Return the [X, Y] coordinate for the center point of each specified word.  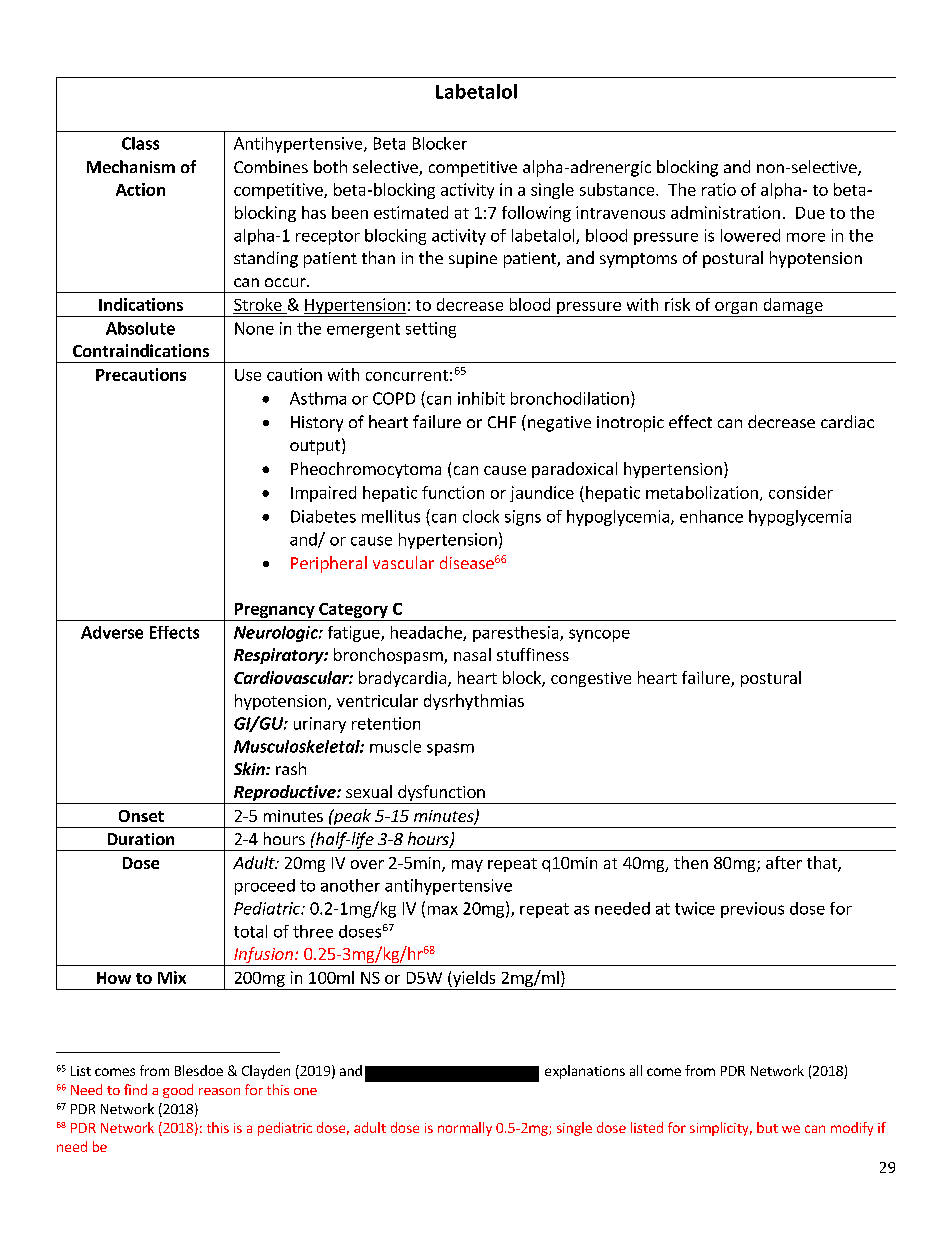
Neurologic [277, 634]
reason [219, 1091]
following [536, 214]
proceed [265, 887]
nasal [472, 654]
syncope [599, 635]
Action [140, 189]
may [467, 866]
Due [810, 213]
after [784, 862]
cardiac [847, 421]
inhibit [481, 398]
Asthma [318, 398]
